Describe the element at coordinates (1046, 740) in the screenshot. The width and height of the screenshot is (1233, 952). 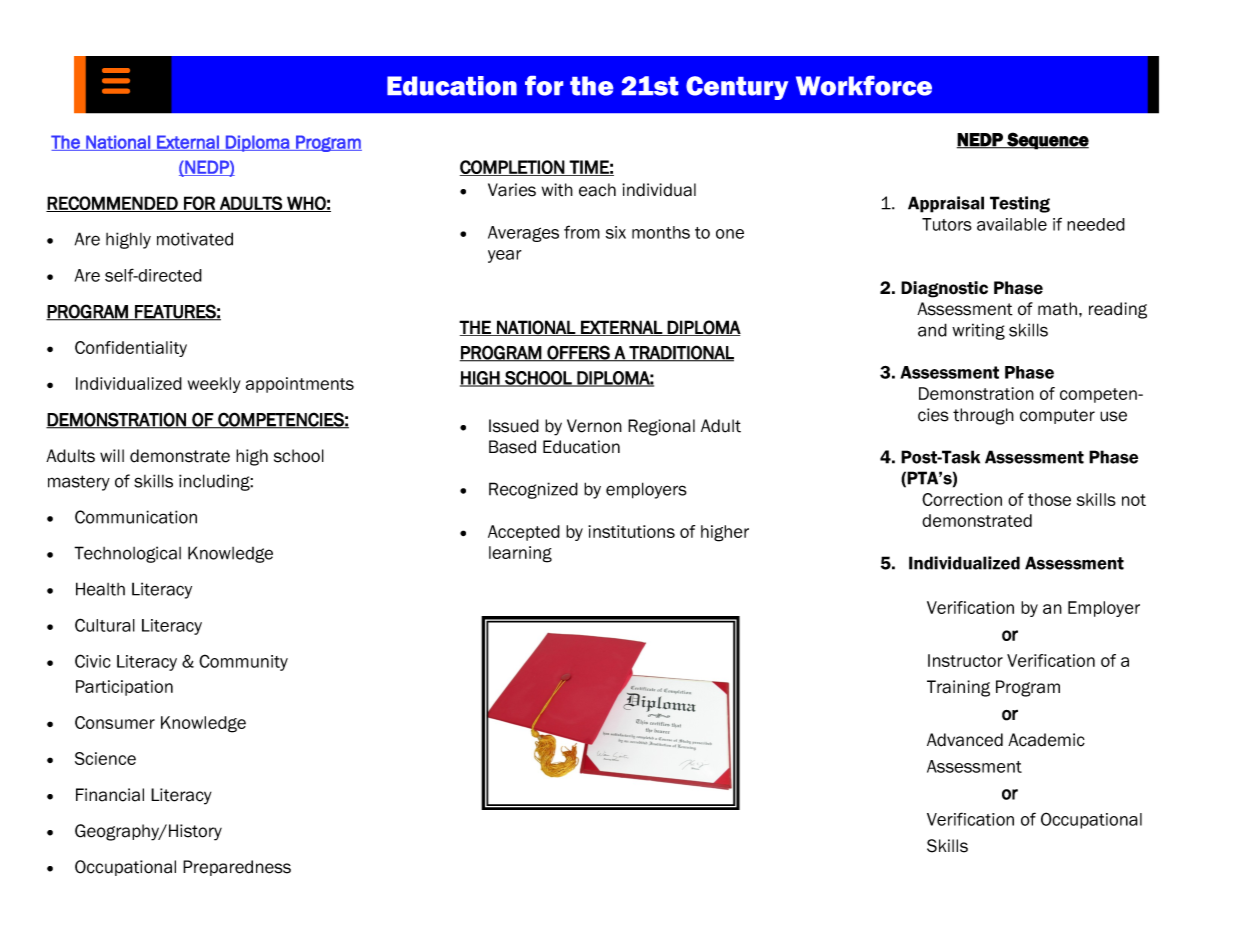
I see `Academic` at that location.
